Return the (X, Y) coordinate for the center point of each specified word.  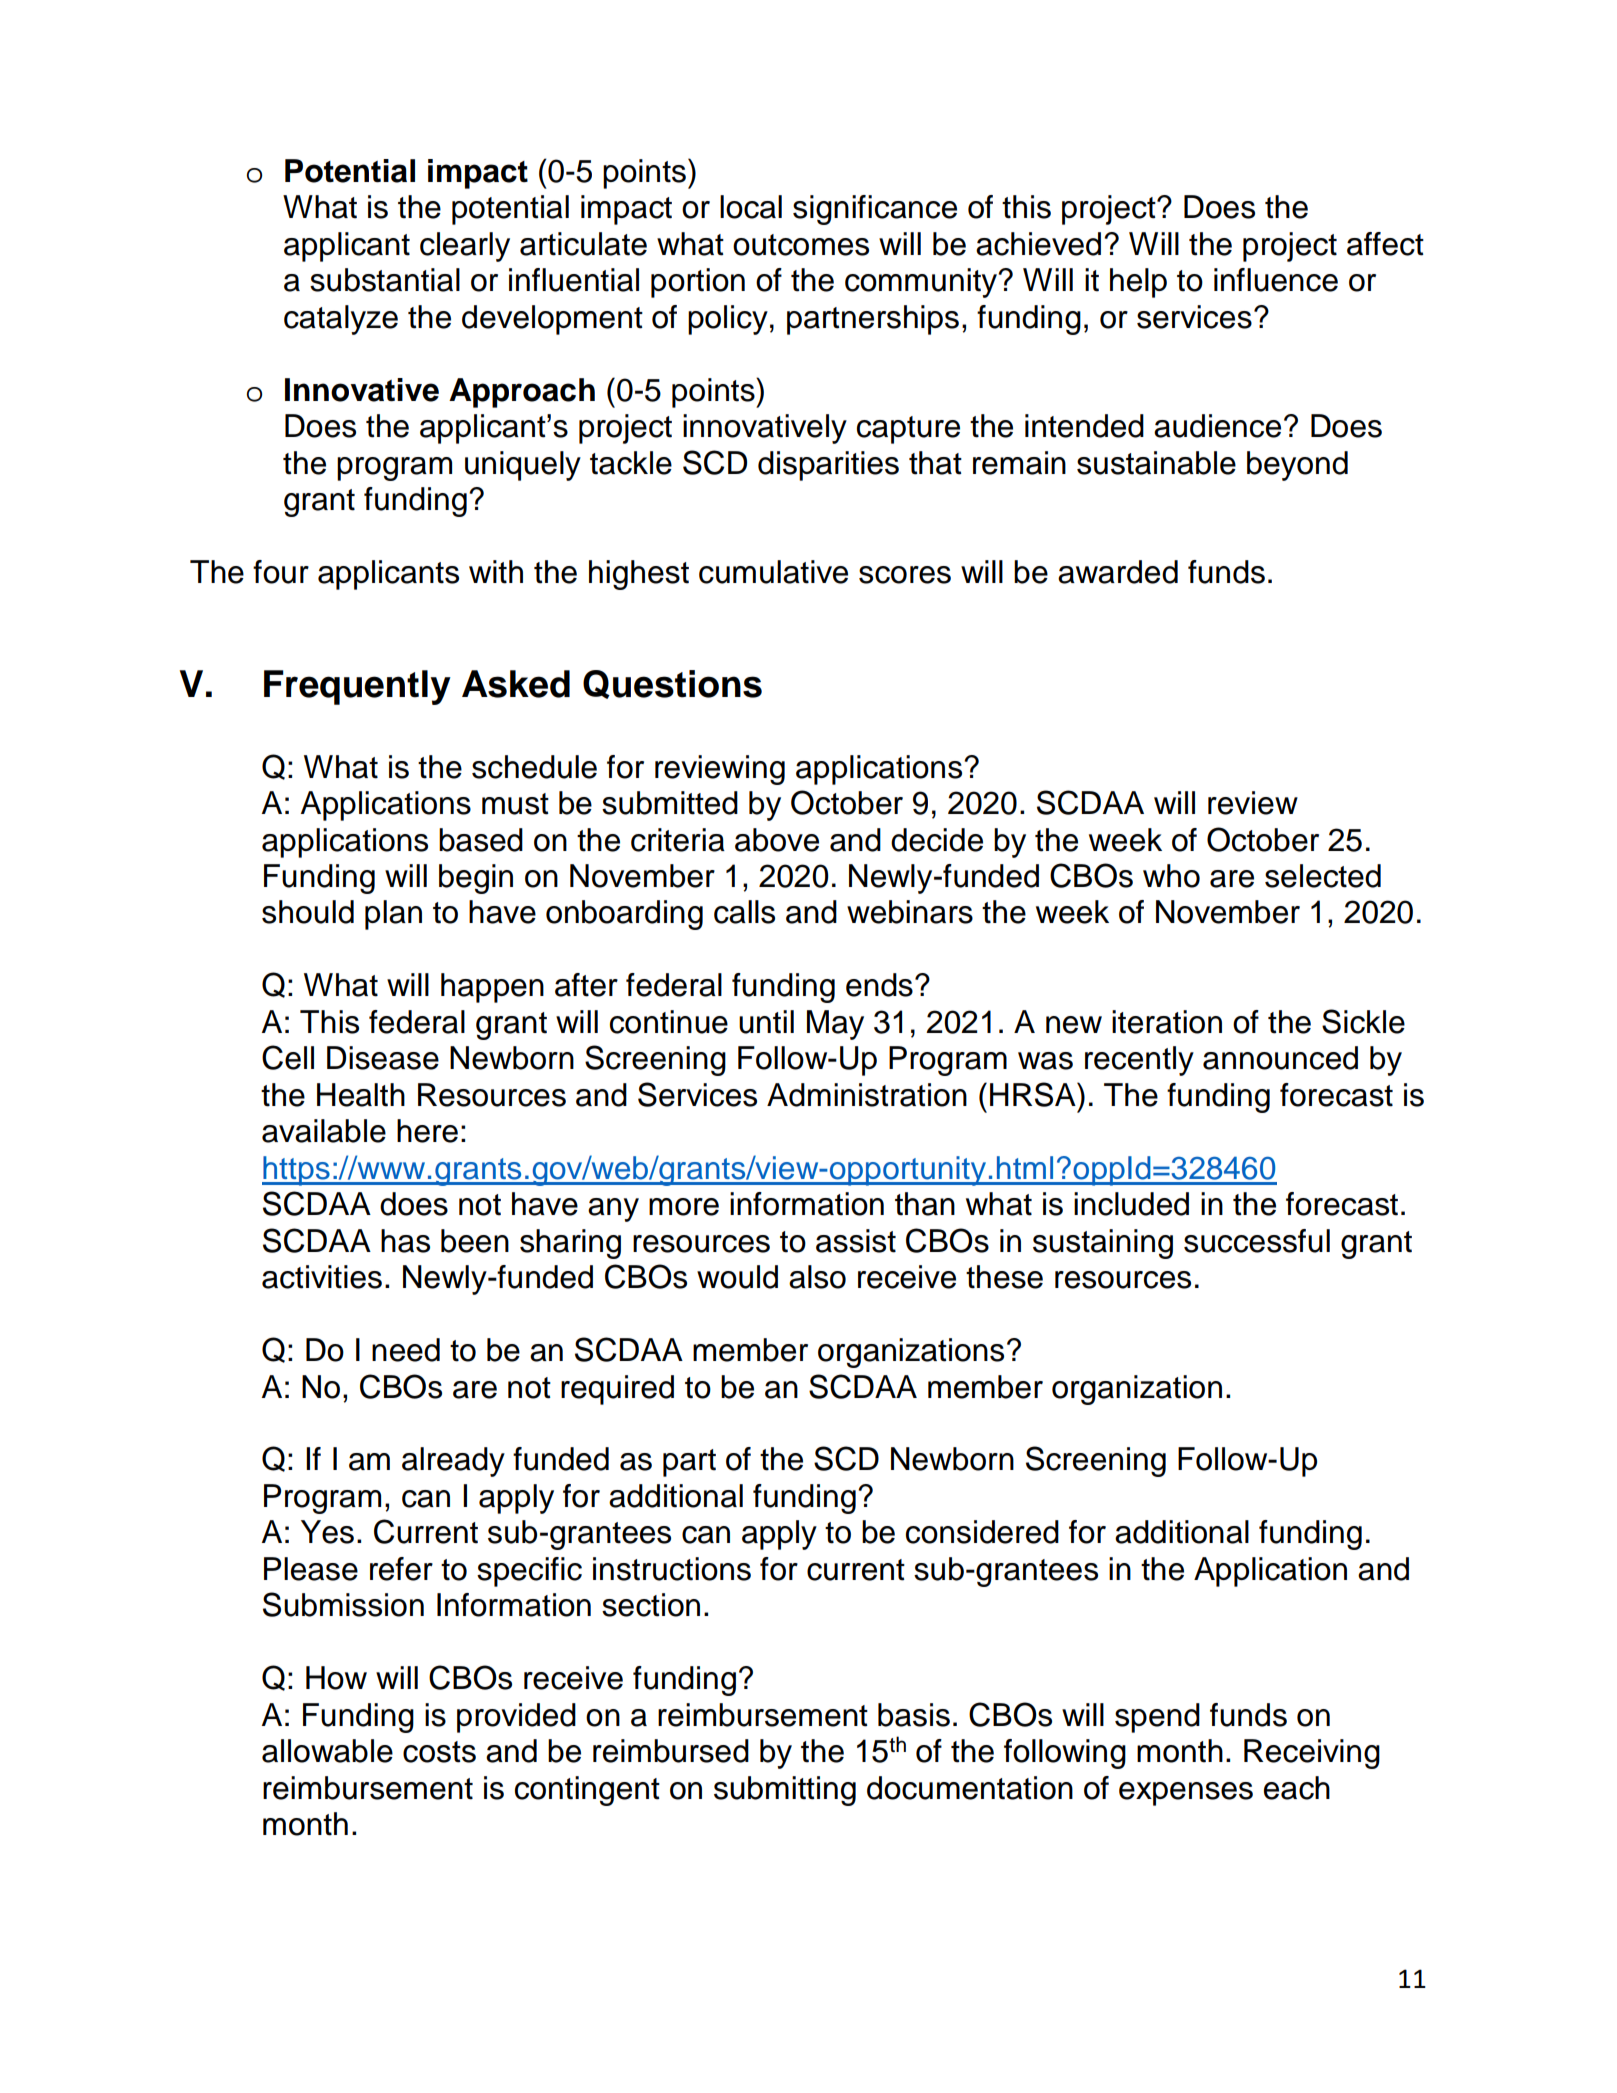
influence (1276, 280)
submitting (785, 1791)
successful (1257, 1241)
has (405, 1241)
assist (856, 1241)
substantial (385, 280)
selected (1323, 876)
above (777, 840)
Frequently (357, 687)
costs (439, 1752)
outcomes (801, 245)
